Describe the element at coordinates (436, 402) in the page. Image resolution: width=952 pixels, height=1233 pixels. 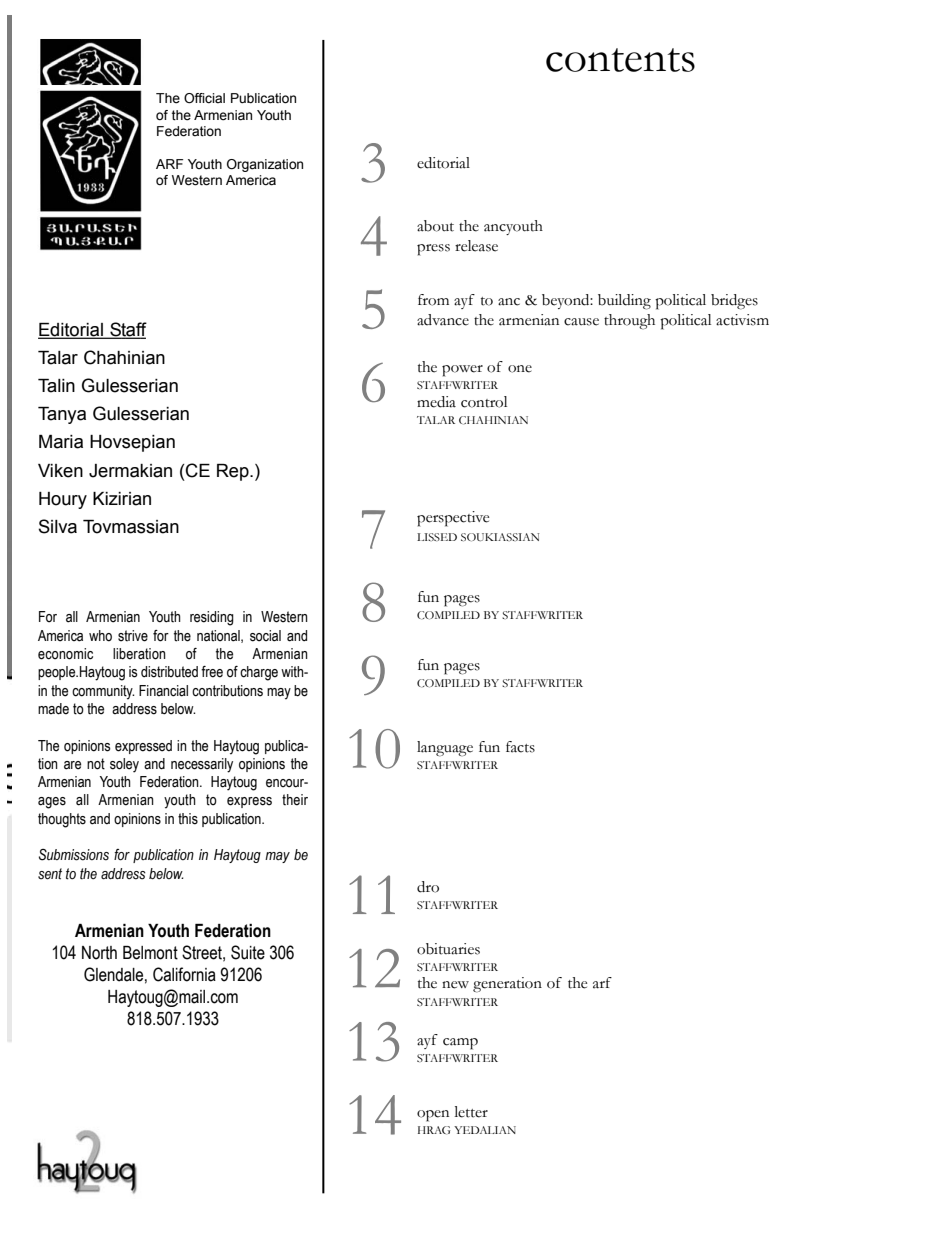
I see `media` at that location.
